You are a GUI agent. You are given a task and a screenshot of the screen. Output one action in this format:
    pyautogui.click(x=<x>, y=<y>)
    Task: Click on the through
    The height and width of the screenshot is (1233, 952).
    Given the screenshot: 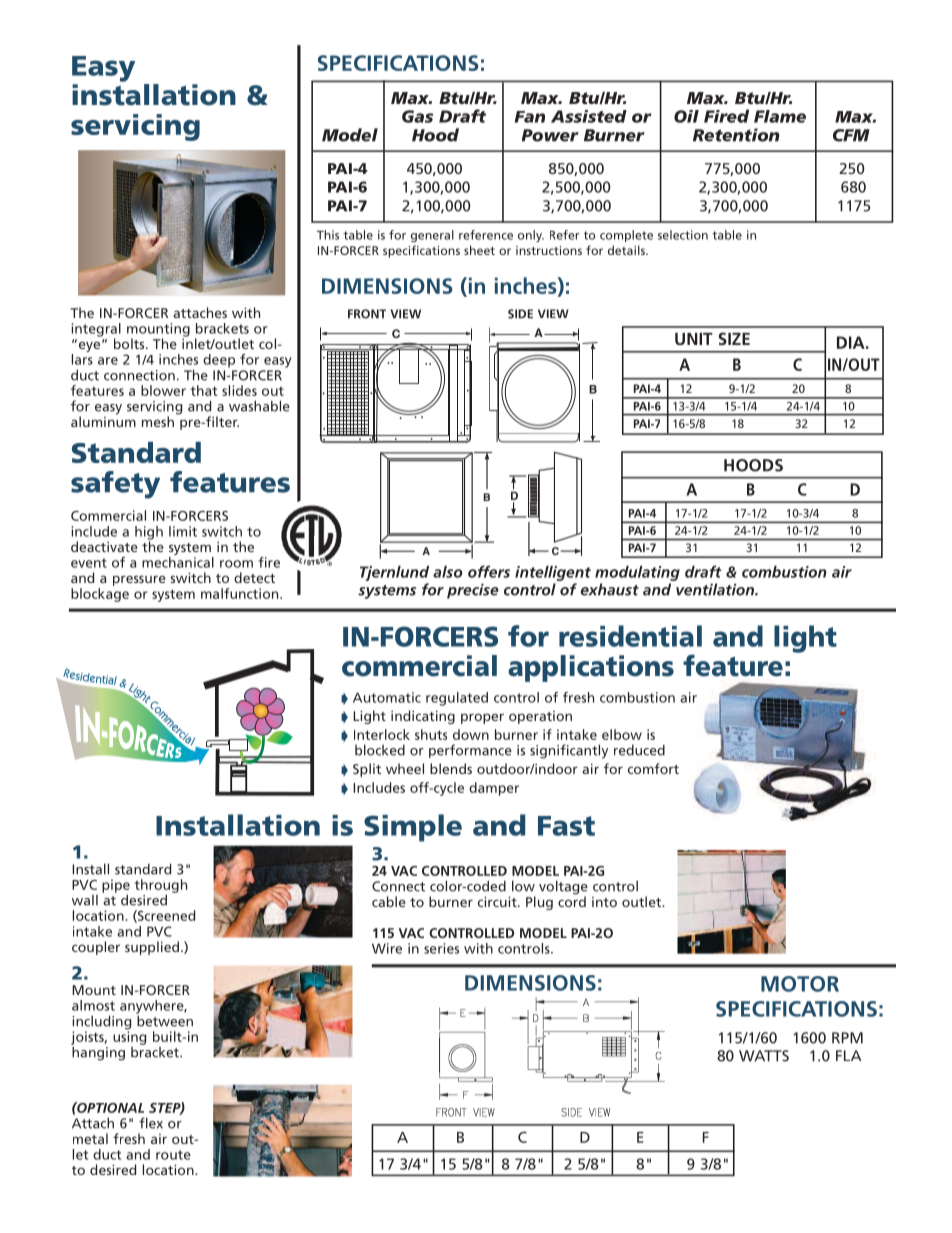 What is the action you would take?
    pyautogui.click(x=160, y=887)
